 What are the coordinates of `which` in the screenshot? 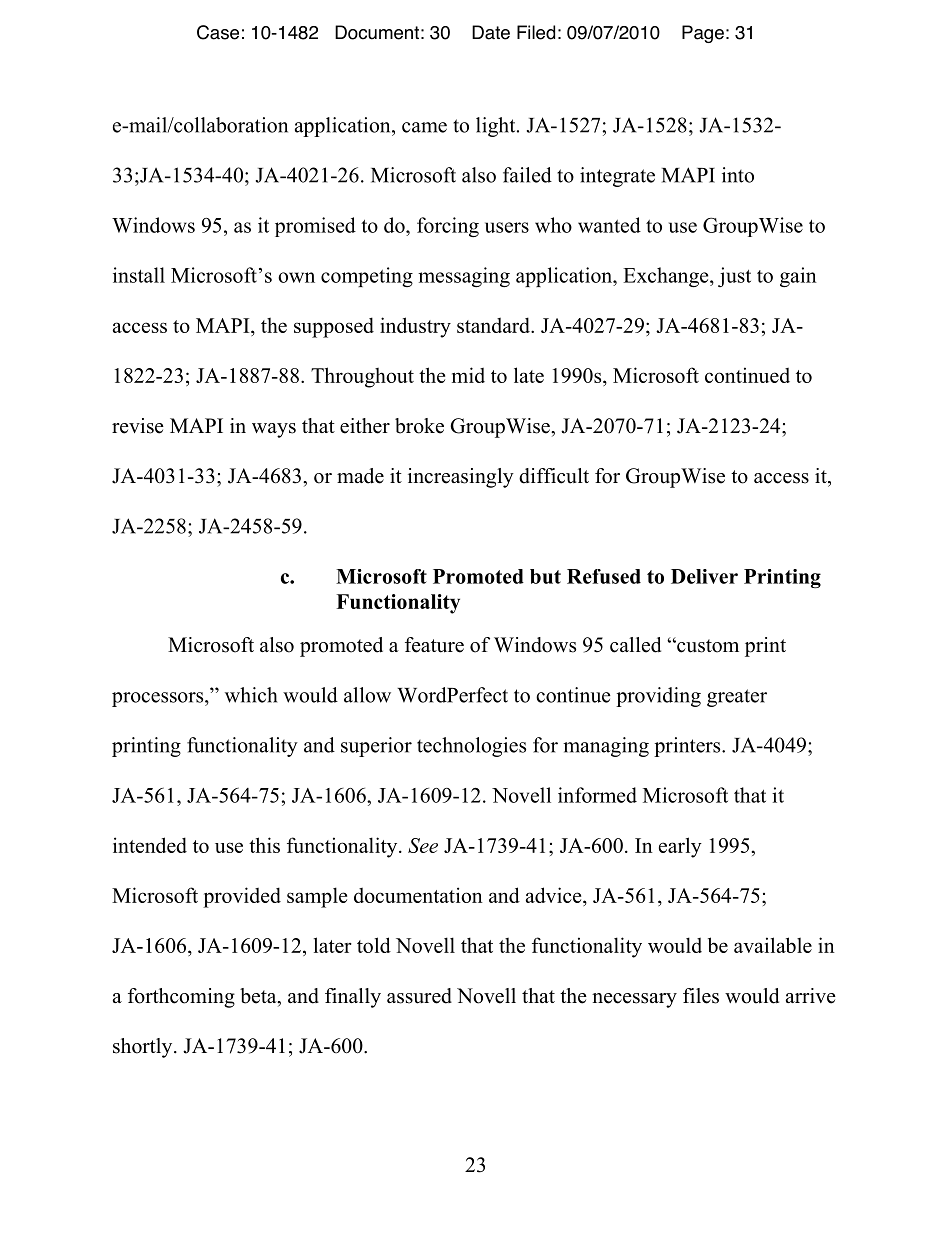 It's located at (251, 695).
